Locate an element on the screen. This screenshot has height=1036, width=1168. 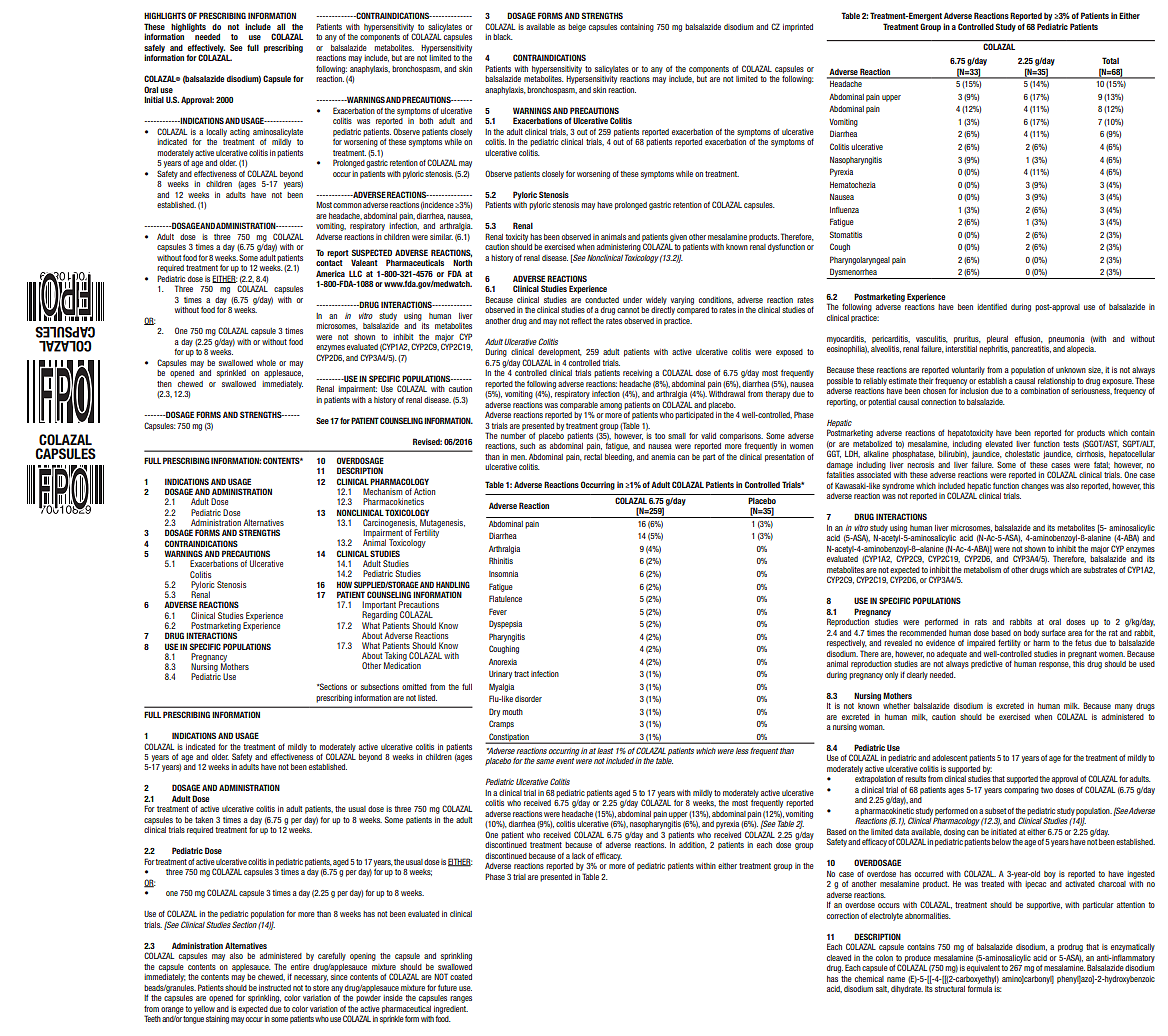
safely is located at coordinates (154, 49).
